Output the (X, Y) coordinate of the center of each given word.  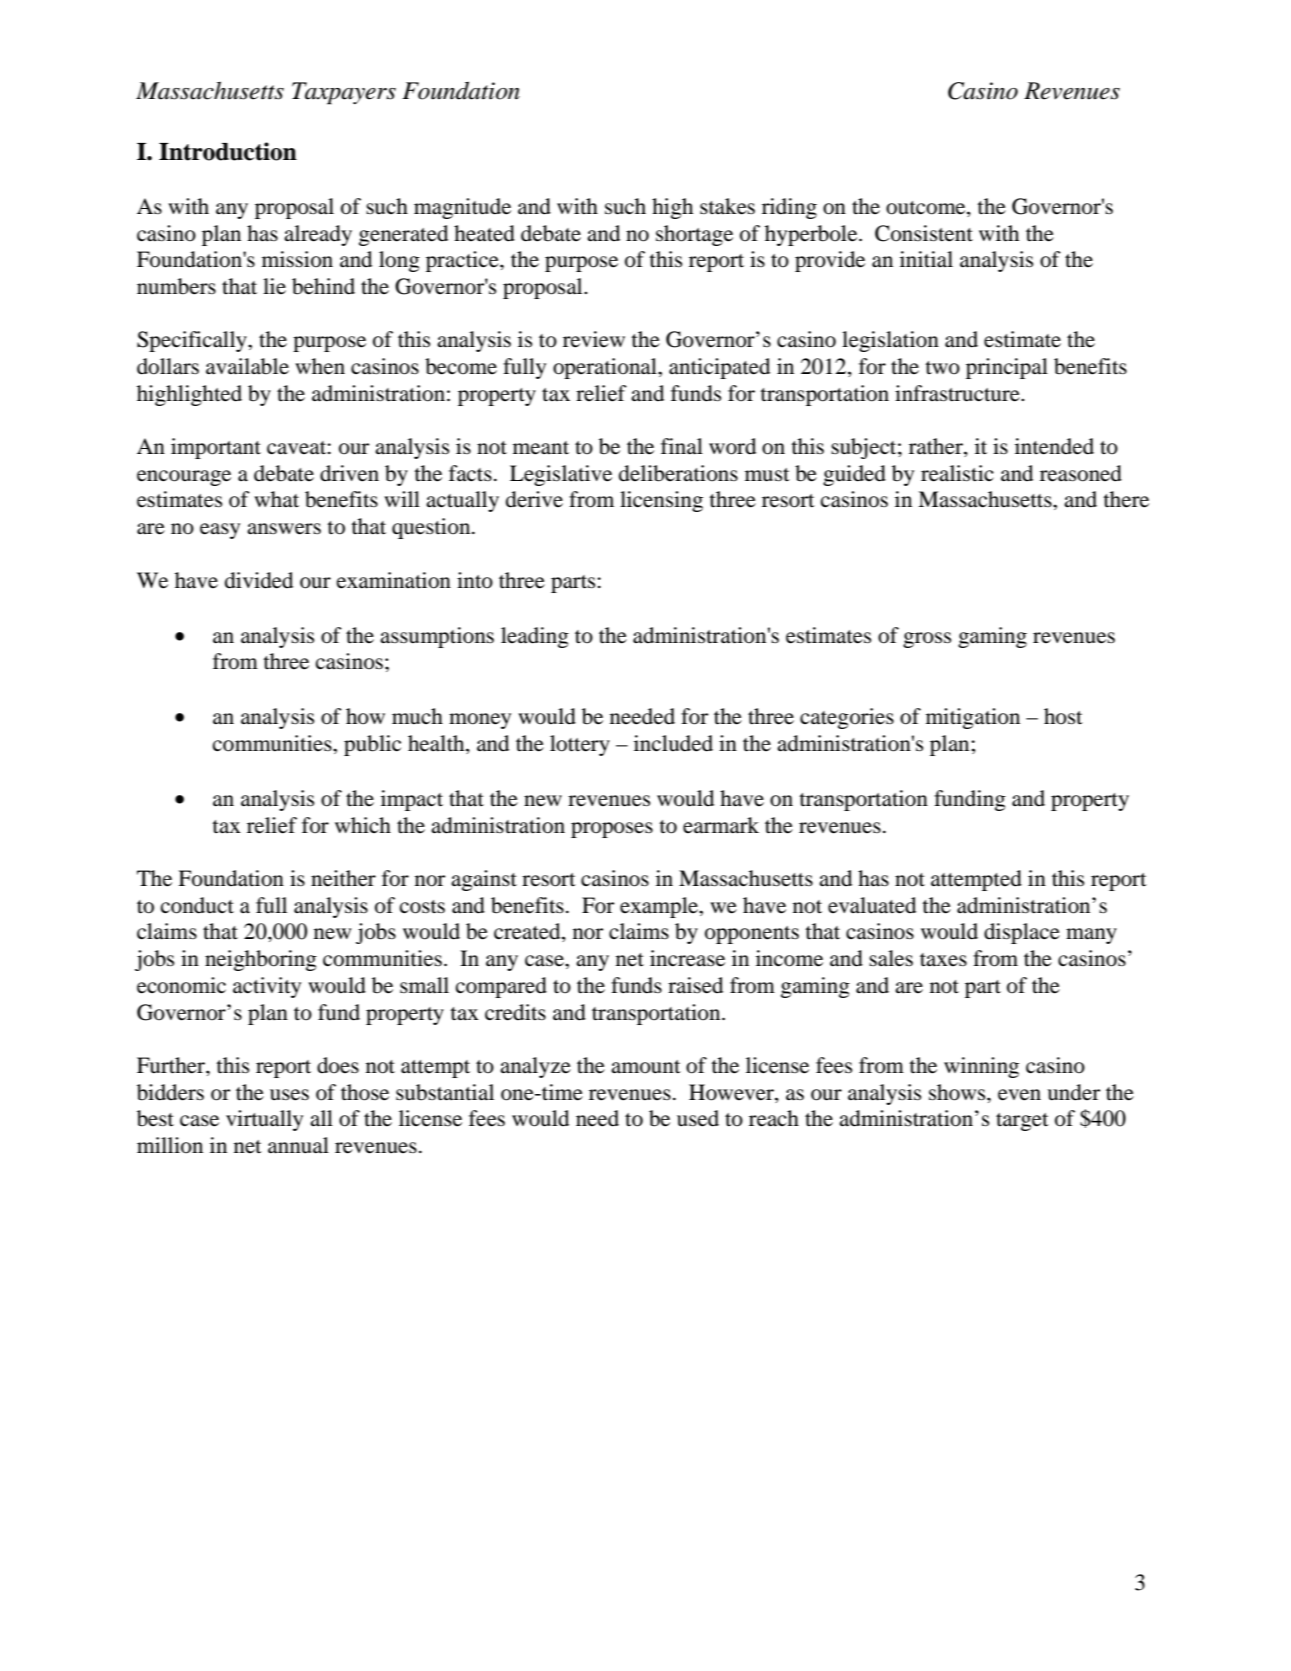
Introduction (228, 151)
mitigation (973, 718)
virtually (264, 1120)
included (673, 743)
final (682, 446)
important (216, 448)
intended (1054, 446)
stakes (727, 206)
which (363, 825)
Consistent (924, 233)
